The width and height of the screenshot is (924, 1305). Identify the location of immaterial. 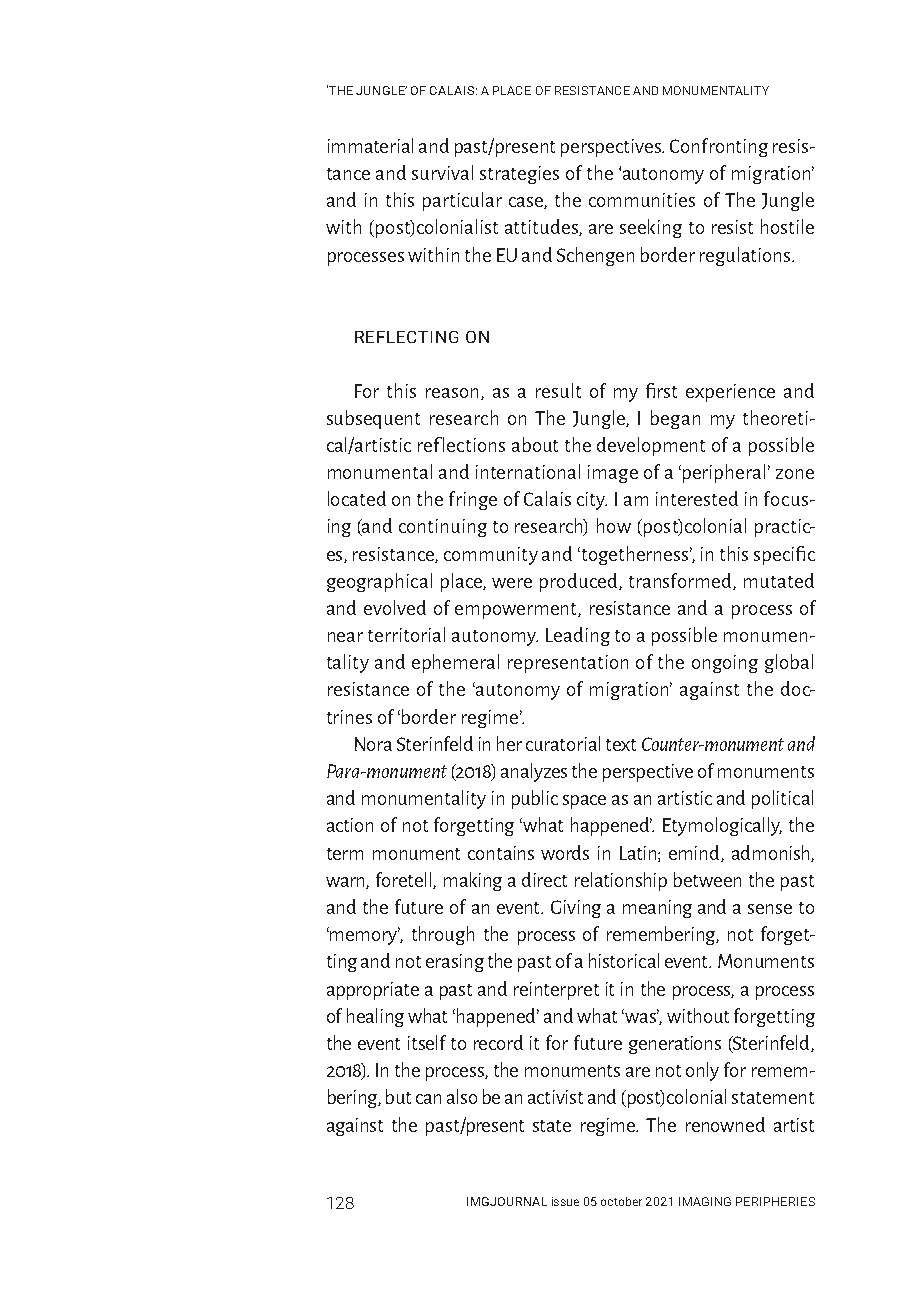
(370, 145).
